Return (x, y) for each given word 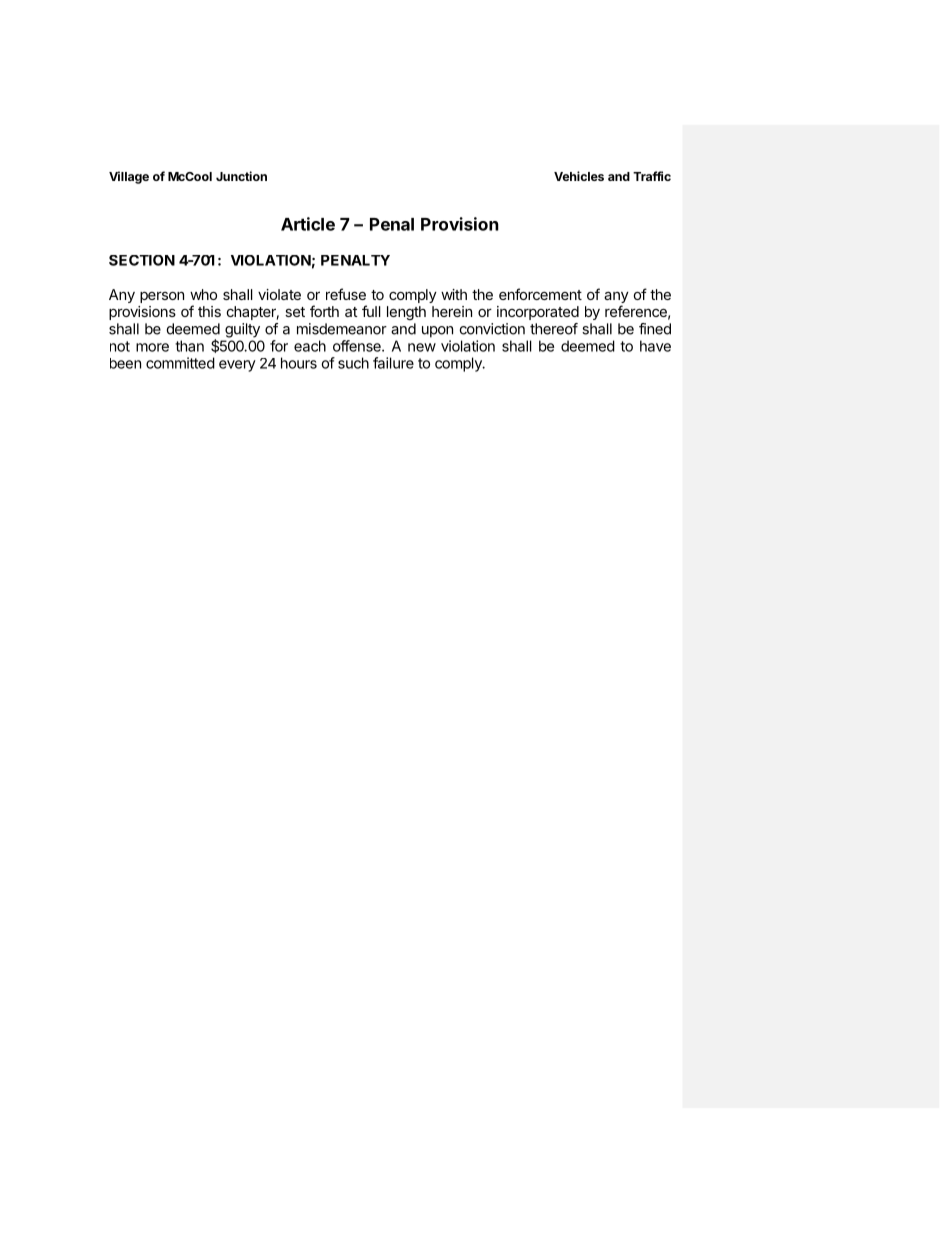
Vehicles (579, 176)
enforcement (540, 294)
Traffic (652, 176)
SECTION (142, 260)
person (162, 297)
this (209, 311)
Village (129, 177)
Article (308, 224)
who (203, 294)
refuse (346, 294)
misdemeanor (342, 329)
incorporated (538, 313)
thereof (554, 329)
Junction (241, 176)
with (454, 294)
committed (180, 363)
